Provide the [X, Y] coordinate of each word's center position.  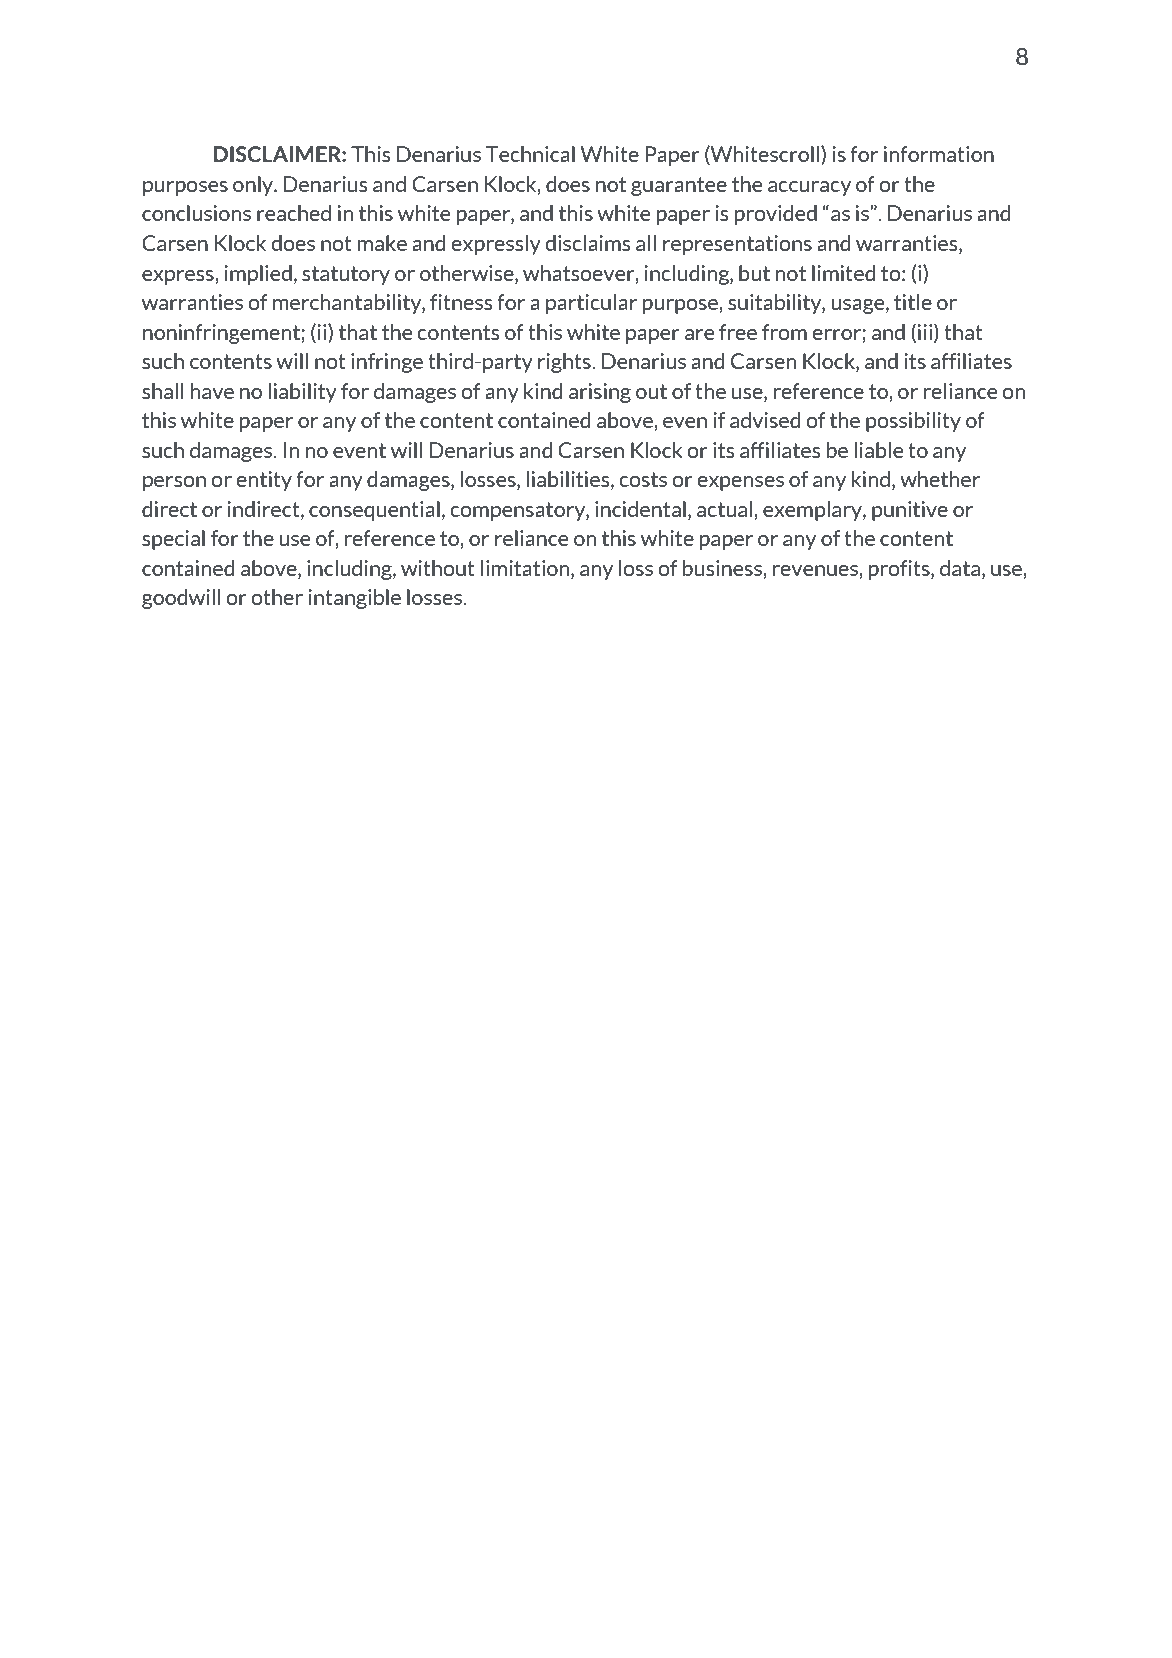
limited [843, 273]
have [212, 391]
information [939, 154]
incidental [640, 509]
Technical [530, 154]
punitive [910, 511]
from [784, 332]
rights [565, 363]
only [254, 186]
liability [302, 393]
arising [600, 393]
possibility [913, 422]
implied [258, 275]
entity [264, 481]
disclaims [587, 243]
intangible [354, 599]
